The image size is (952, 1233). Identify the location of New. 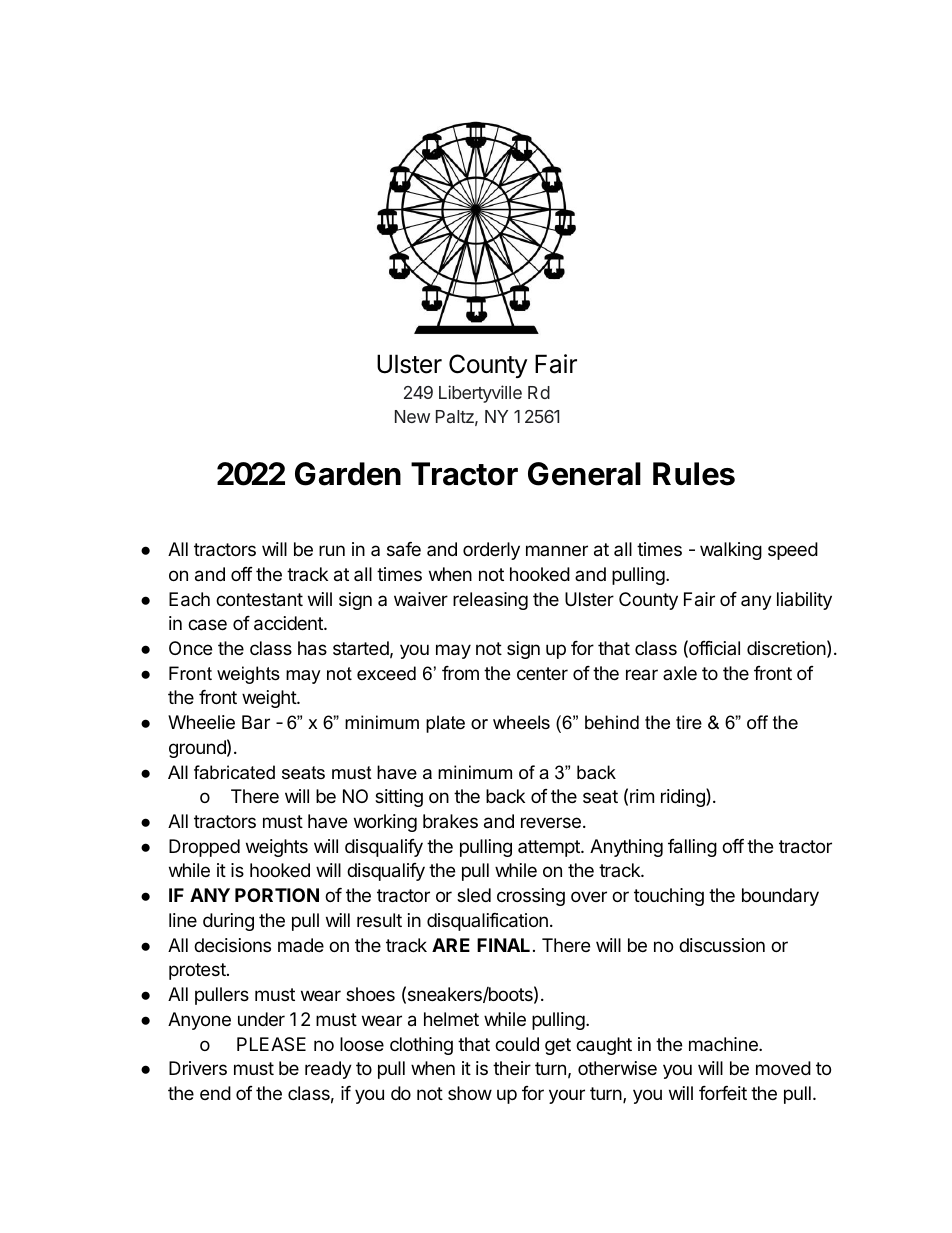
(412, 416).
